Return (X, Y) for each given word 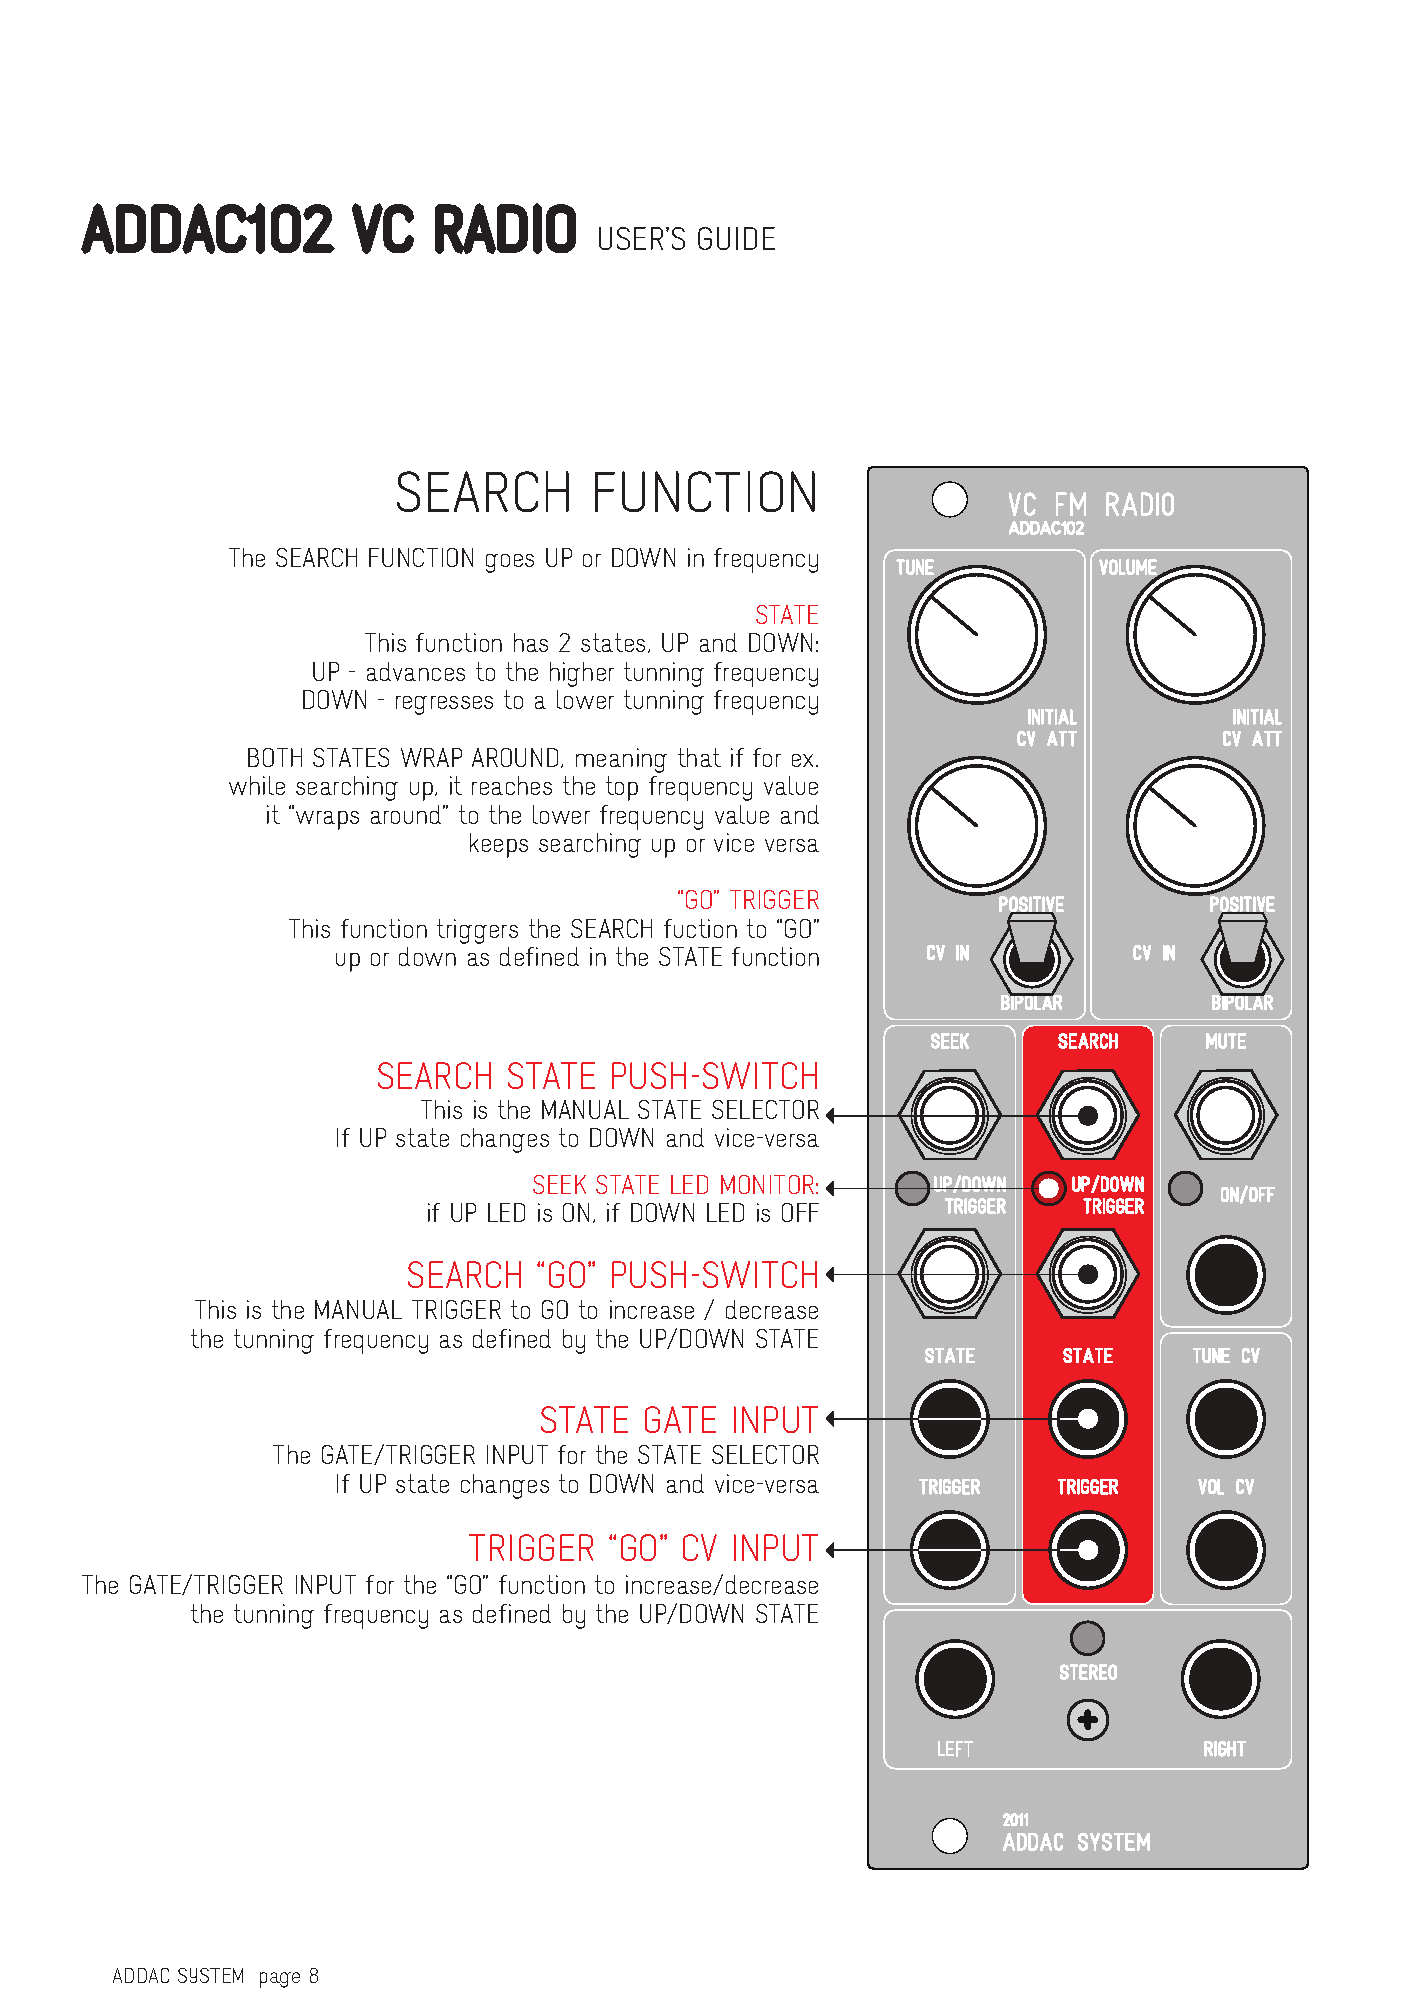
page (280, 1980)
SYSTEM (210, 1975)
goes (510, 563)
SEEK (559, 1184)
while (257, 785)
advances (416, 671)
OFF (800, 1212)
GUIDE (736, 238)
